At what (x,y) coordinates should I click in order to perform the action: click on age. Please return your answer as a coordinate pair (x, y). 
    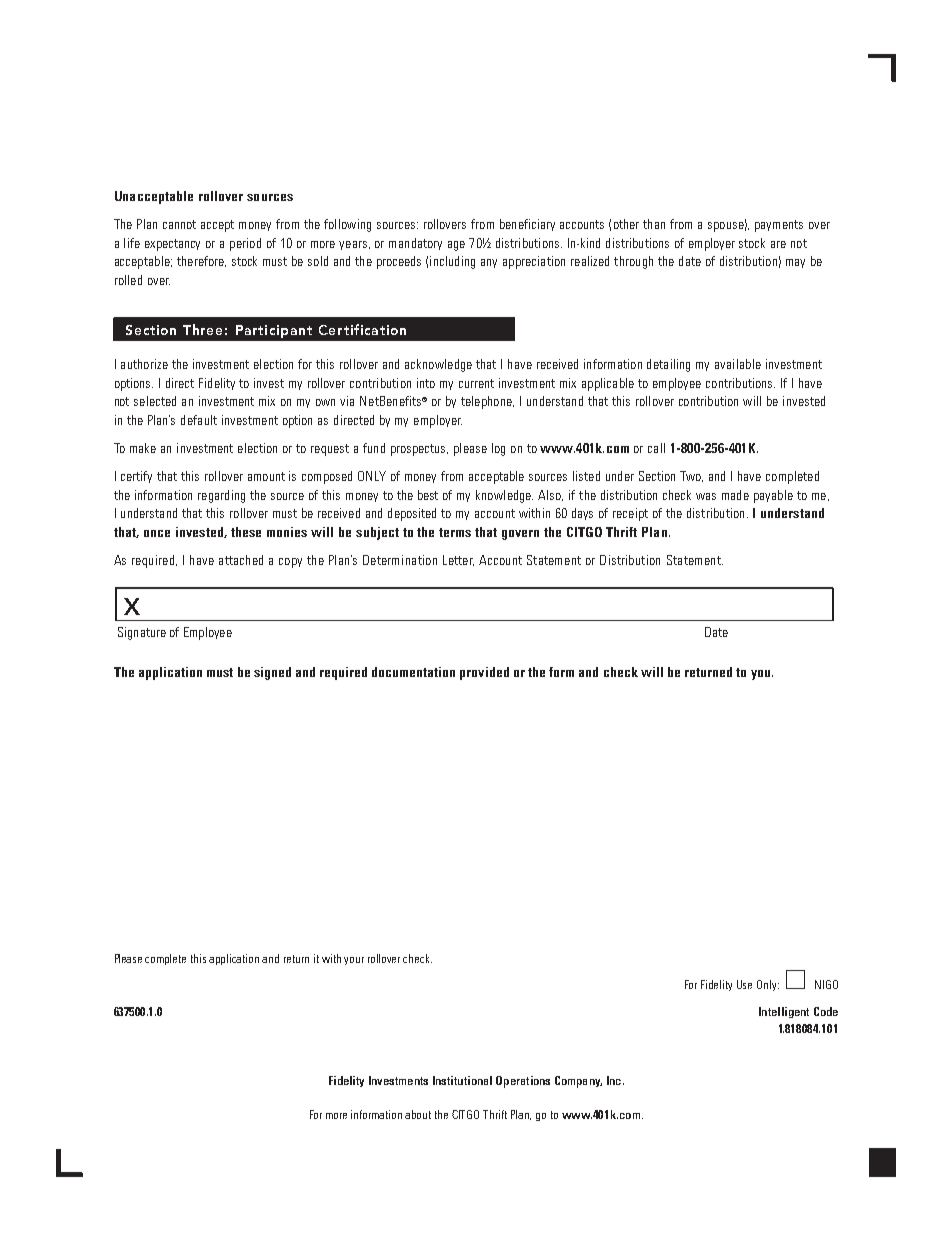
    Looking at the image, I should click on (456, 246).
